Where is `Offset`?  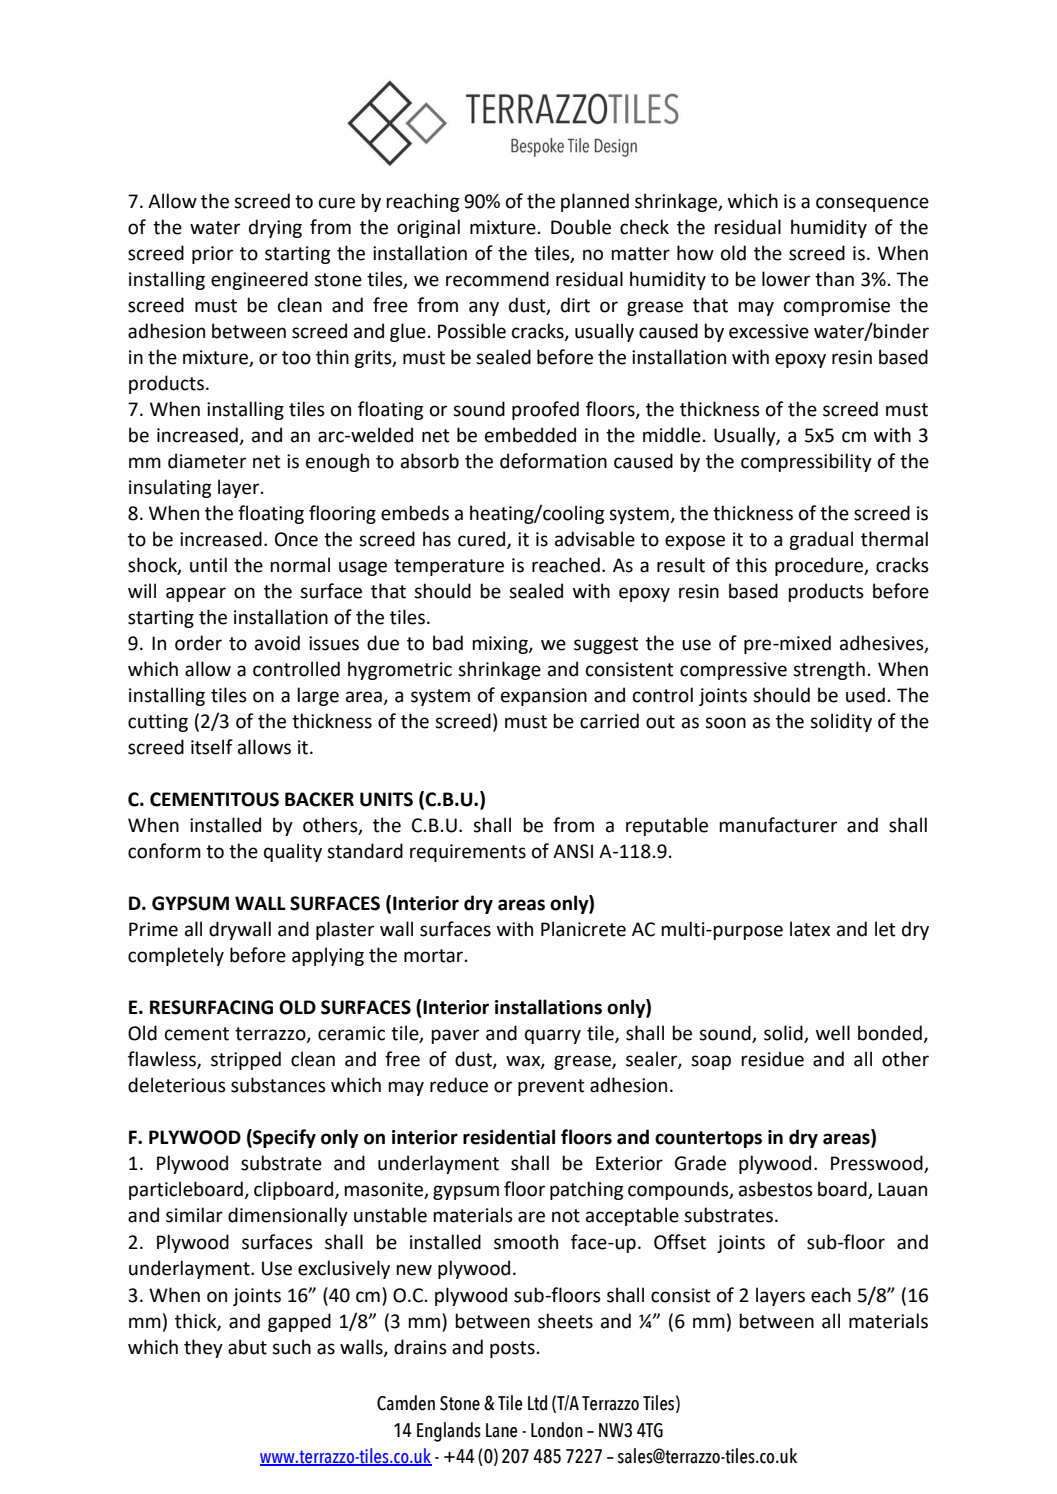 Offset is located at coordinates (680, 1242).
